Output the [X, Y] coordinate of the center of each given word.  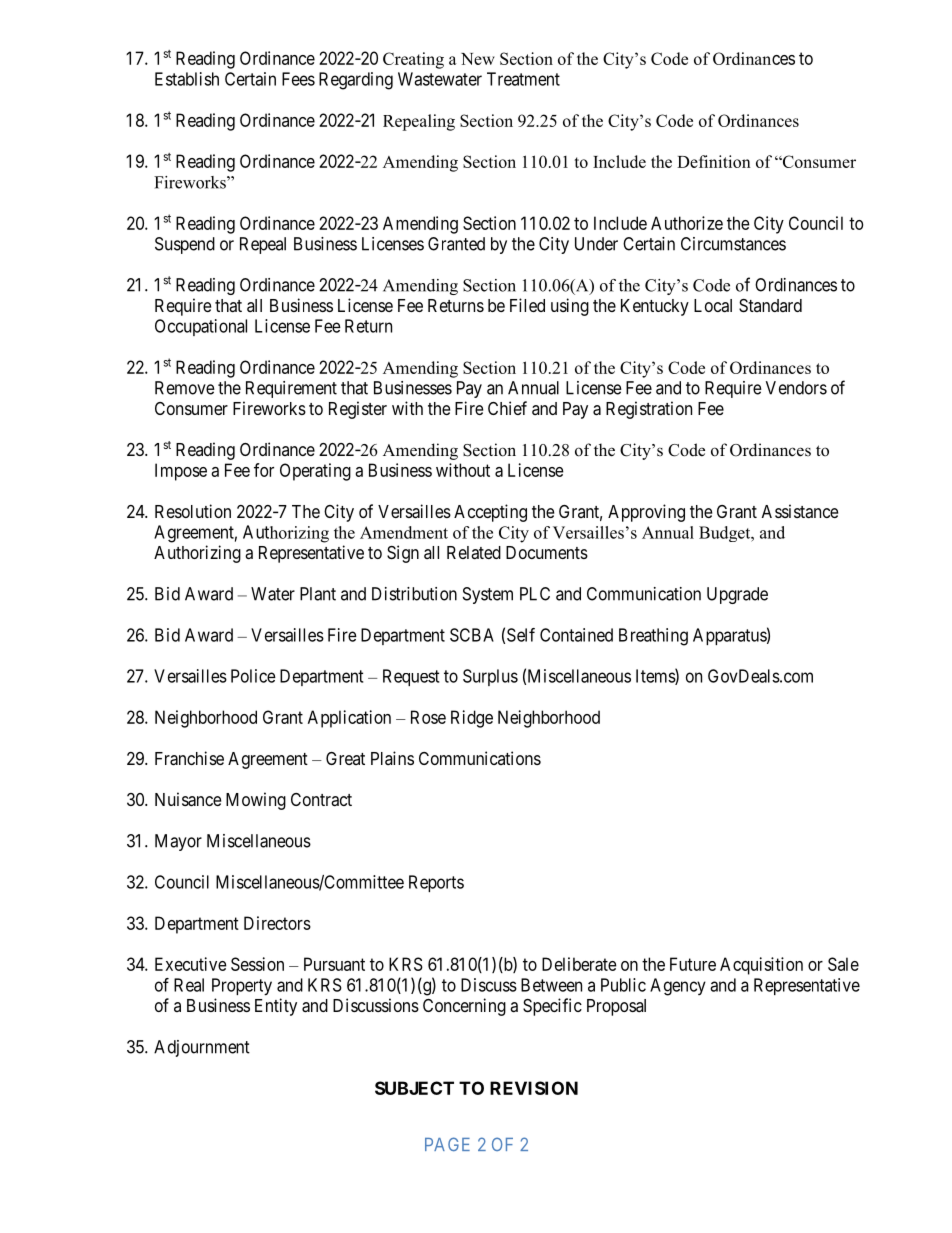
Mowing [256, 801]
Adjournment [202, 1048]
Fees [298, 79]
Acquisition [761, 966]
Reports [436, 883]
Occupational [201, 327]
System [488, 595]
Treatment [523, 79]
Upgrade [737, 595]
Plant [318, 594]
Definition [714, 161]
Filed [527, 305]
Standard [770, 306]
